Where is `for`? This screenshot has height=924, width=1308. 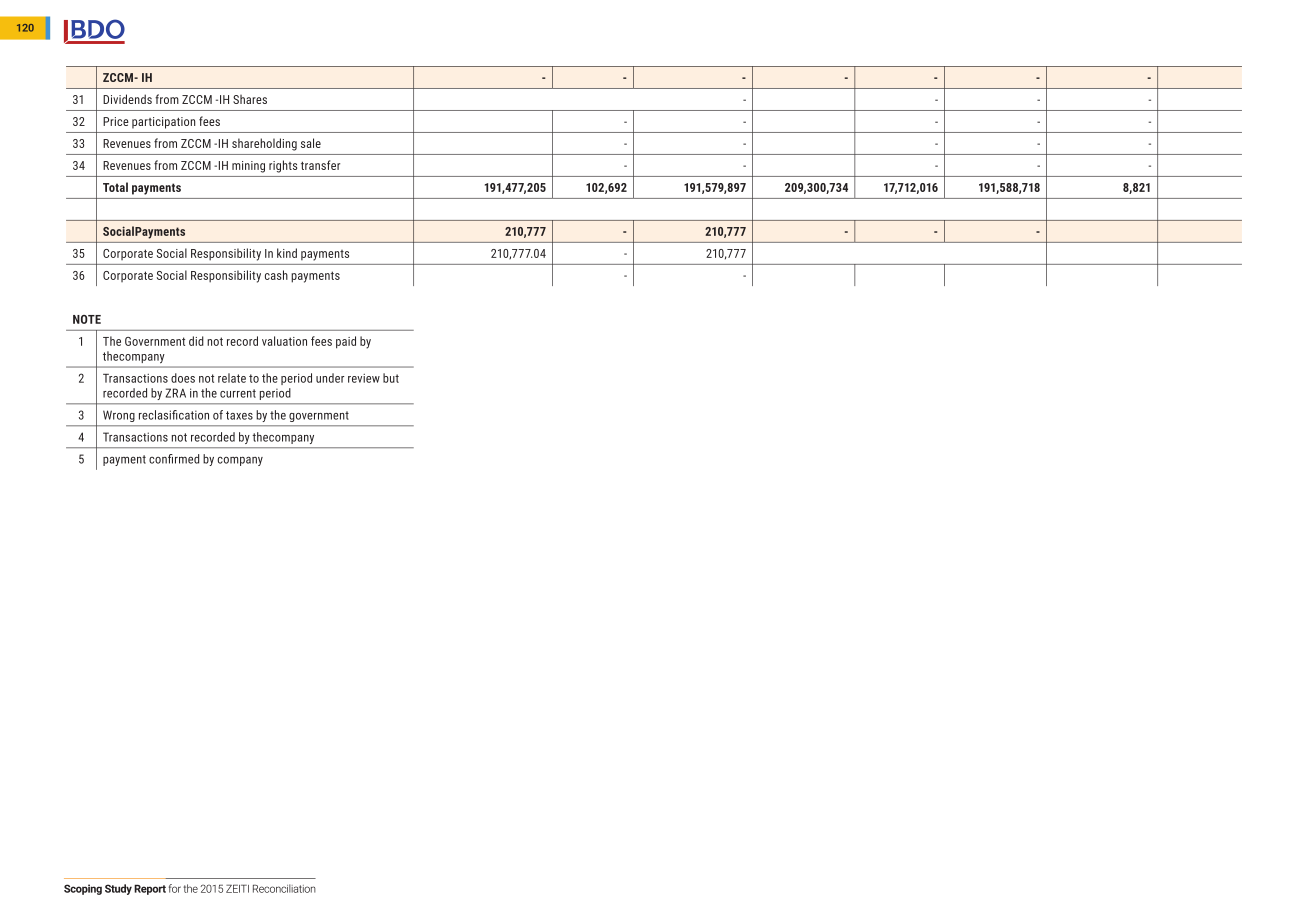
for is located at coordinates (175, 888).
